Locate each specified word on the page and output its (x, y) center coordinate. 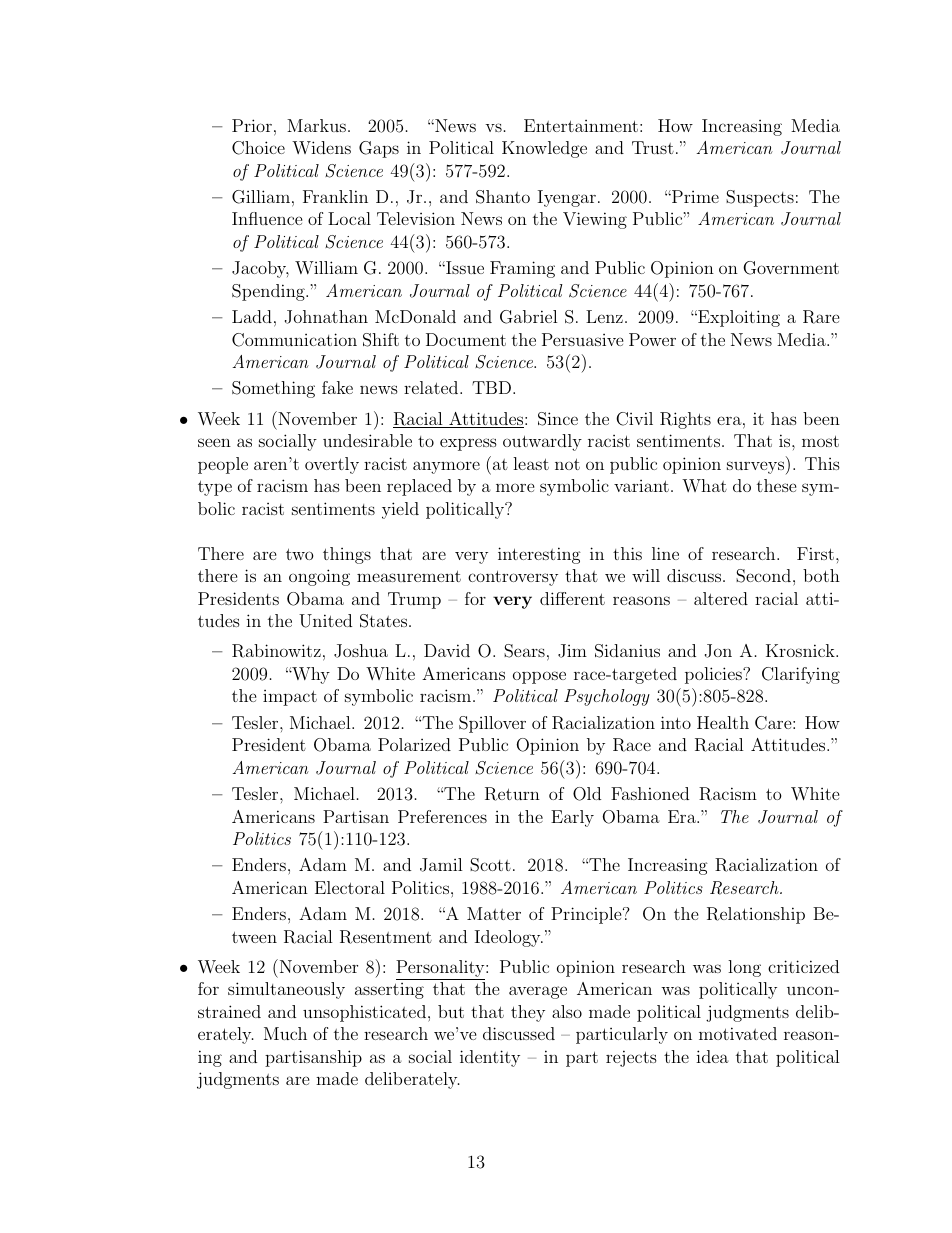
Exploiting (738, 318)
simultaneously (286, 990)
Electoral (350, 887)
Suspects (760, 198)
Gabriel (529, 317)
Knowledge (544, 149)
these (777, 485)
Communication (294, 340)
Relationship (756, 915)
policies (714, 675)
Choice (258, 148)
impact (290, 698)
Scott (490, 865)
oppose (539, 677)
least (531, 463)
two (299, 554)
